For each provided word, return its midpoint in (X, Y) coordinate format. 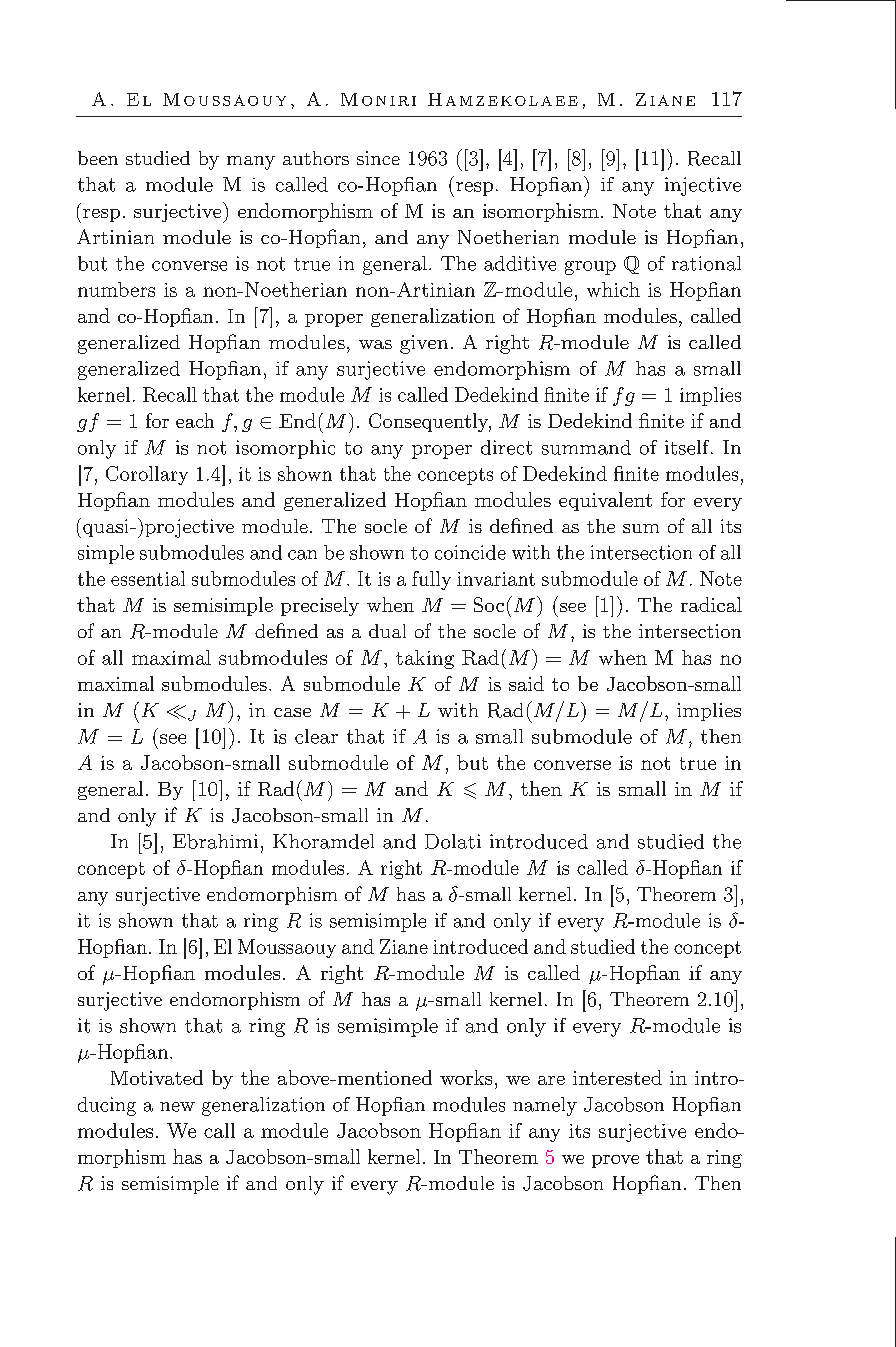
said (526, 683)
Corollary (147, 475)
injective (703, 186)
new (177, 1107)
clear (316, 736)
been (98, 158)
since (378, 158)
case (292, 712)
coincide (470, 552)
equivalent (605, 501)
